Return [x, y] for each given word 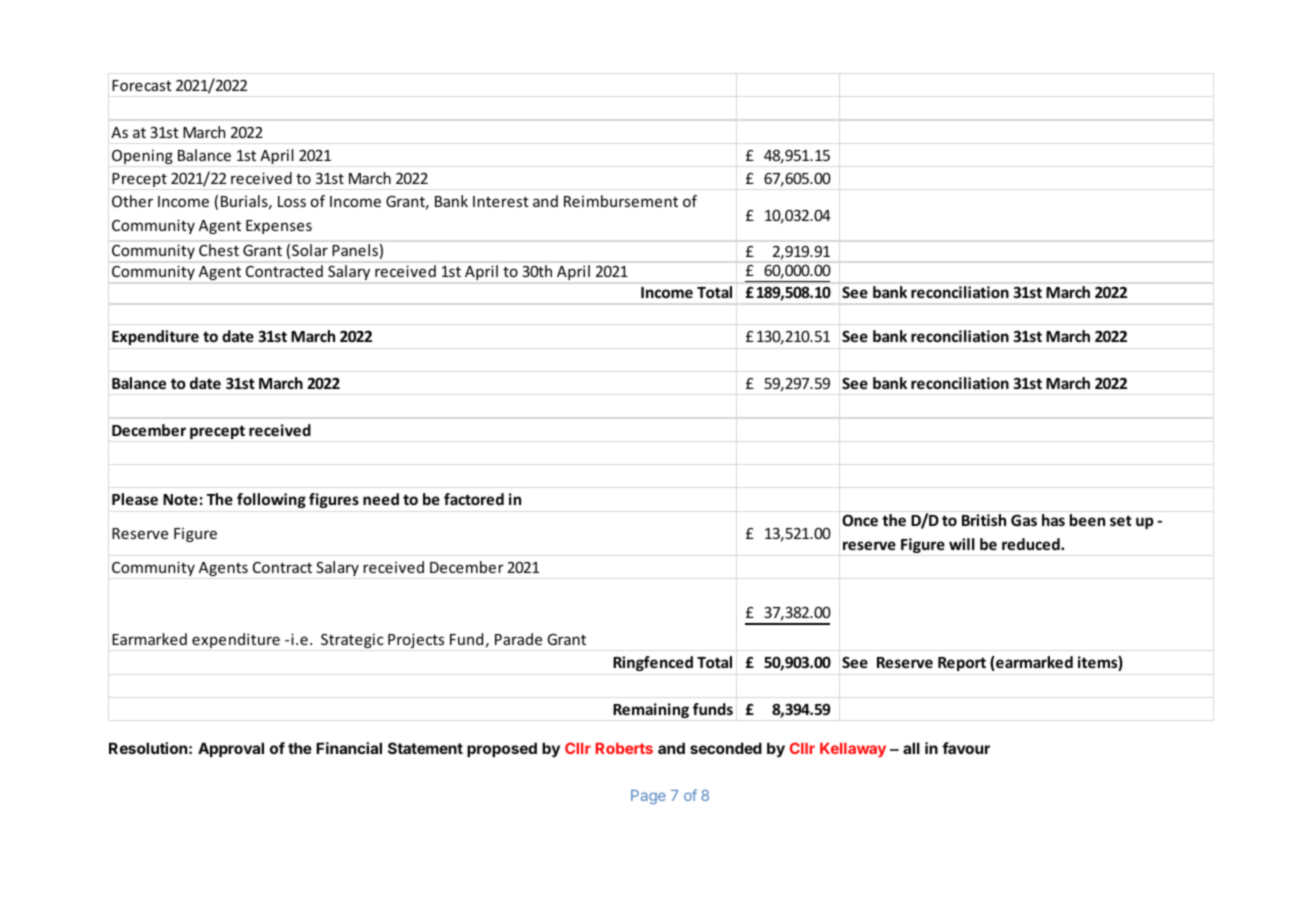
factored [474, 499]
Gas [1024, 520]
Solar [310, 250]
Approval [231, 749]
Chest [219, 250]
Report [962, 664]
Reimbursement [621, 201]
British [984, 520]
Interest [501, 201]
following [271, 500]
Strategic [352, 640]
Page [648, 797]
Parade [518, 639]
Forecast [142, 85]
